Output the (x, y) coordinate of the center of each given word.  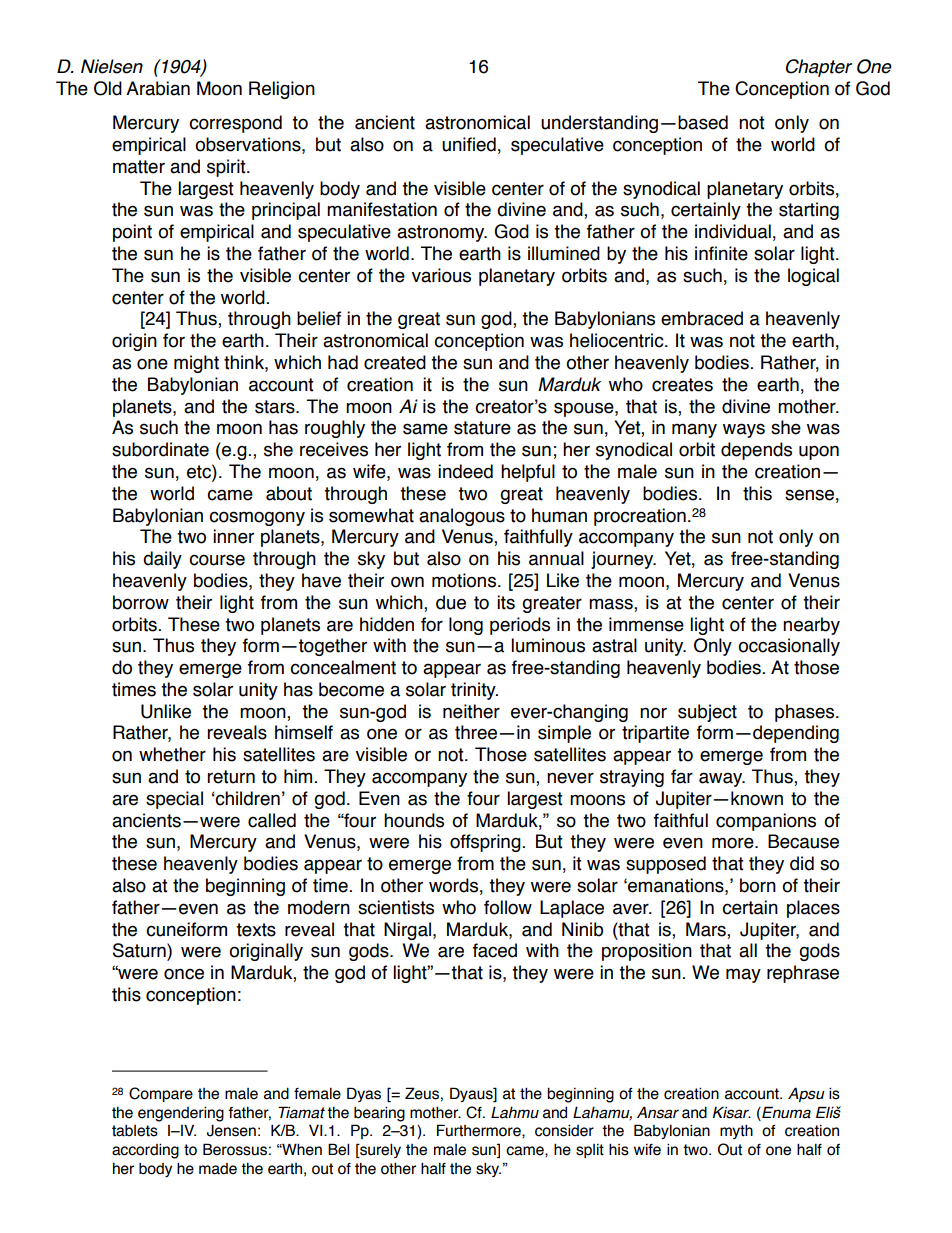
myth (736, 1131)
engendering (181, 1114)
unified (469, 144)
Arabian (158, 88)
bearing (379, 1114)
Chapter (819, 68)
